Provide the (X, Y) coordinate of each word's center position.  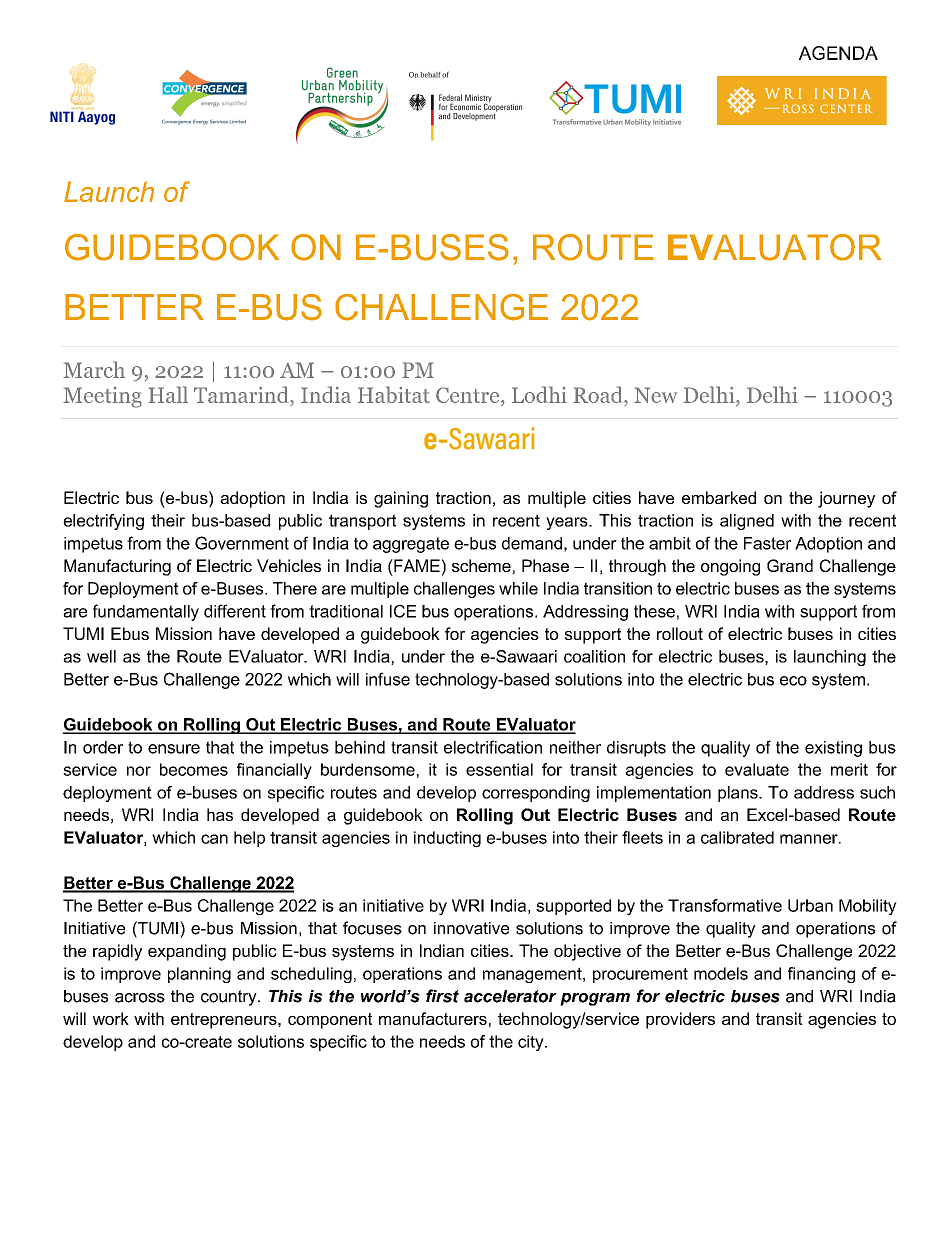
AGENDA (838, 53)
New (655, 395)
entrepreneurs (225, 1021)
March (94, 369)
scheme (482, 566)
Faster (767, 543)
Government (242, 543)
